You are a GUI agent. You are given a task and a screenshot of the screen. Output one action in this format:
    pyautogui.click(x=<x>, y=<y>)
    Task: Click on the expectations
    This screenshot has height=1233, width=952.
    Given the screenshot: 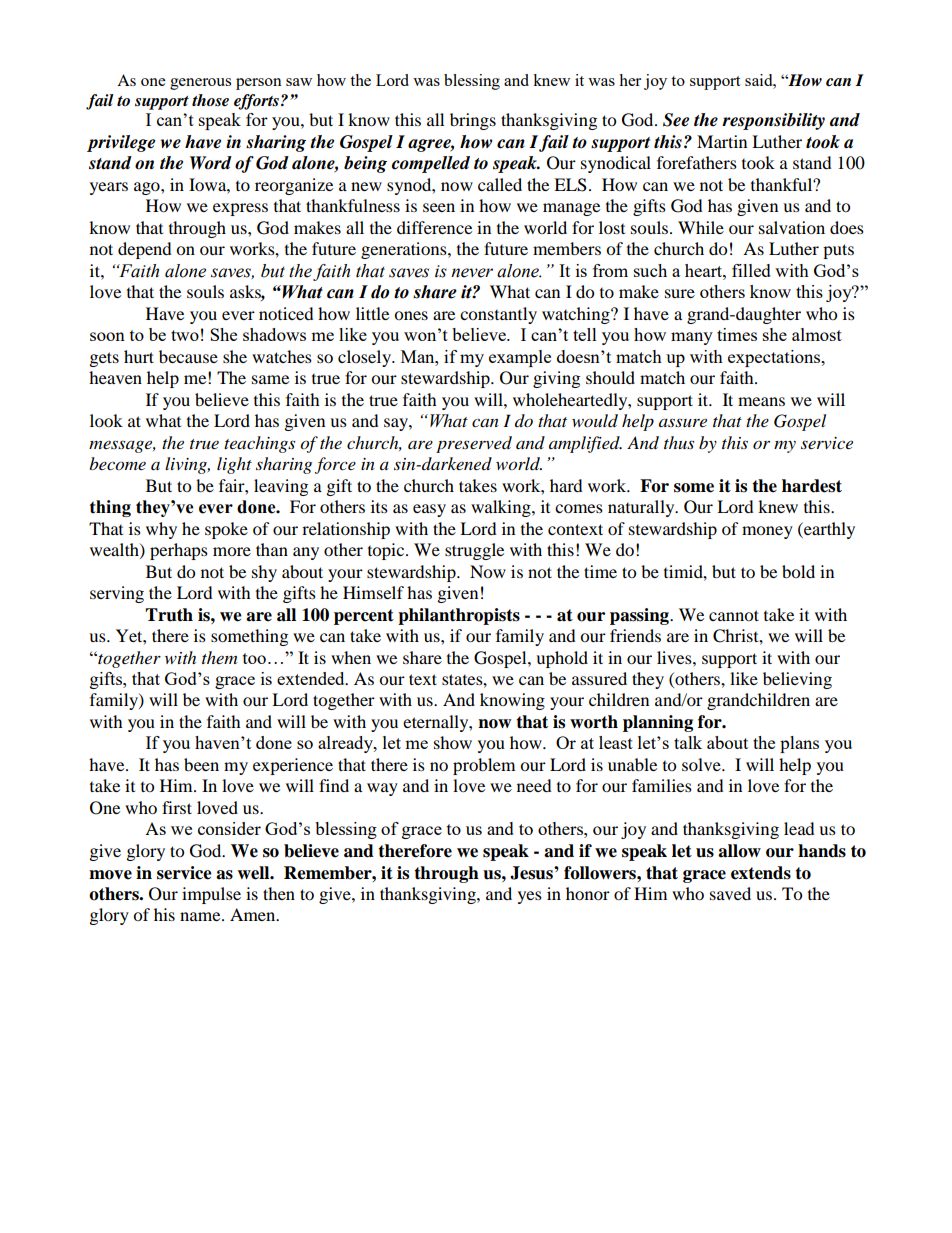 What is the action you would take?
    pyautogui.click(x=775, y=358)
